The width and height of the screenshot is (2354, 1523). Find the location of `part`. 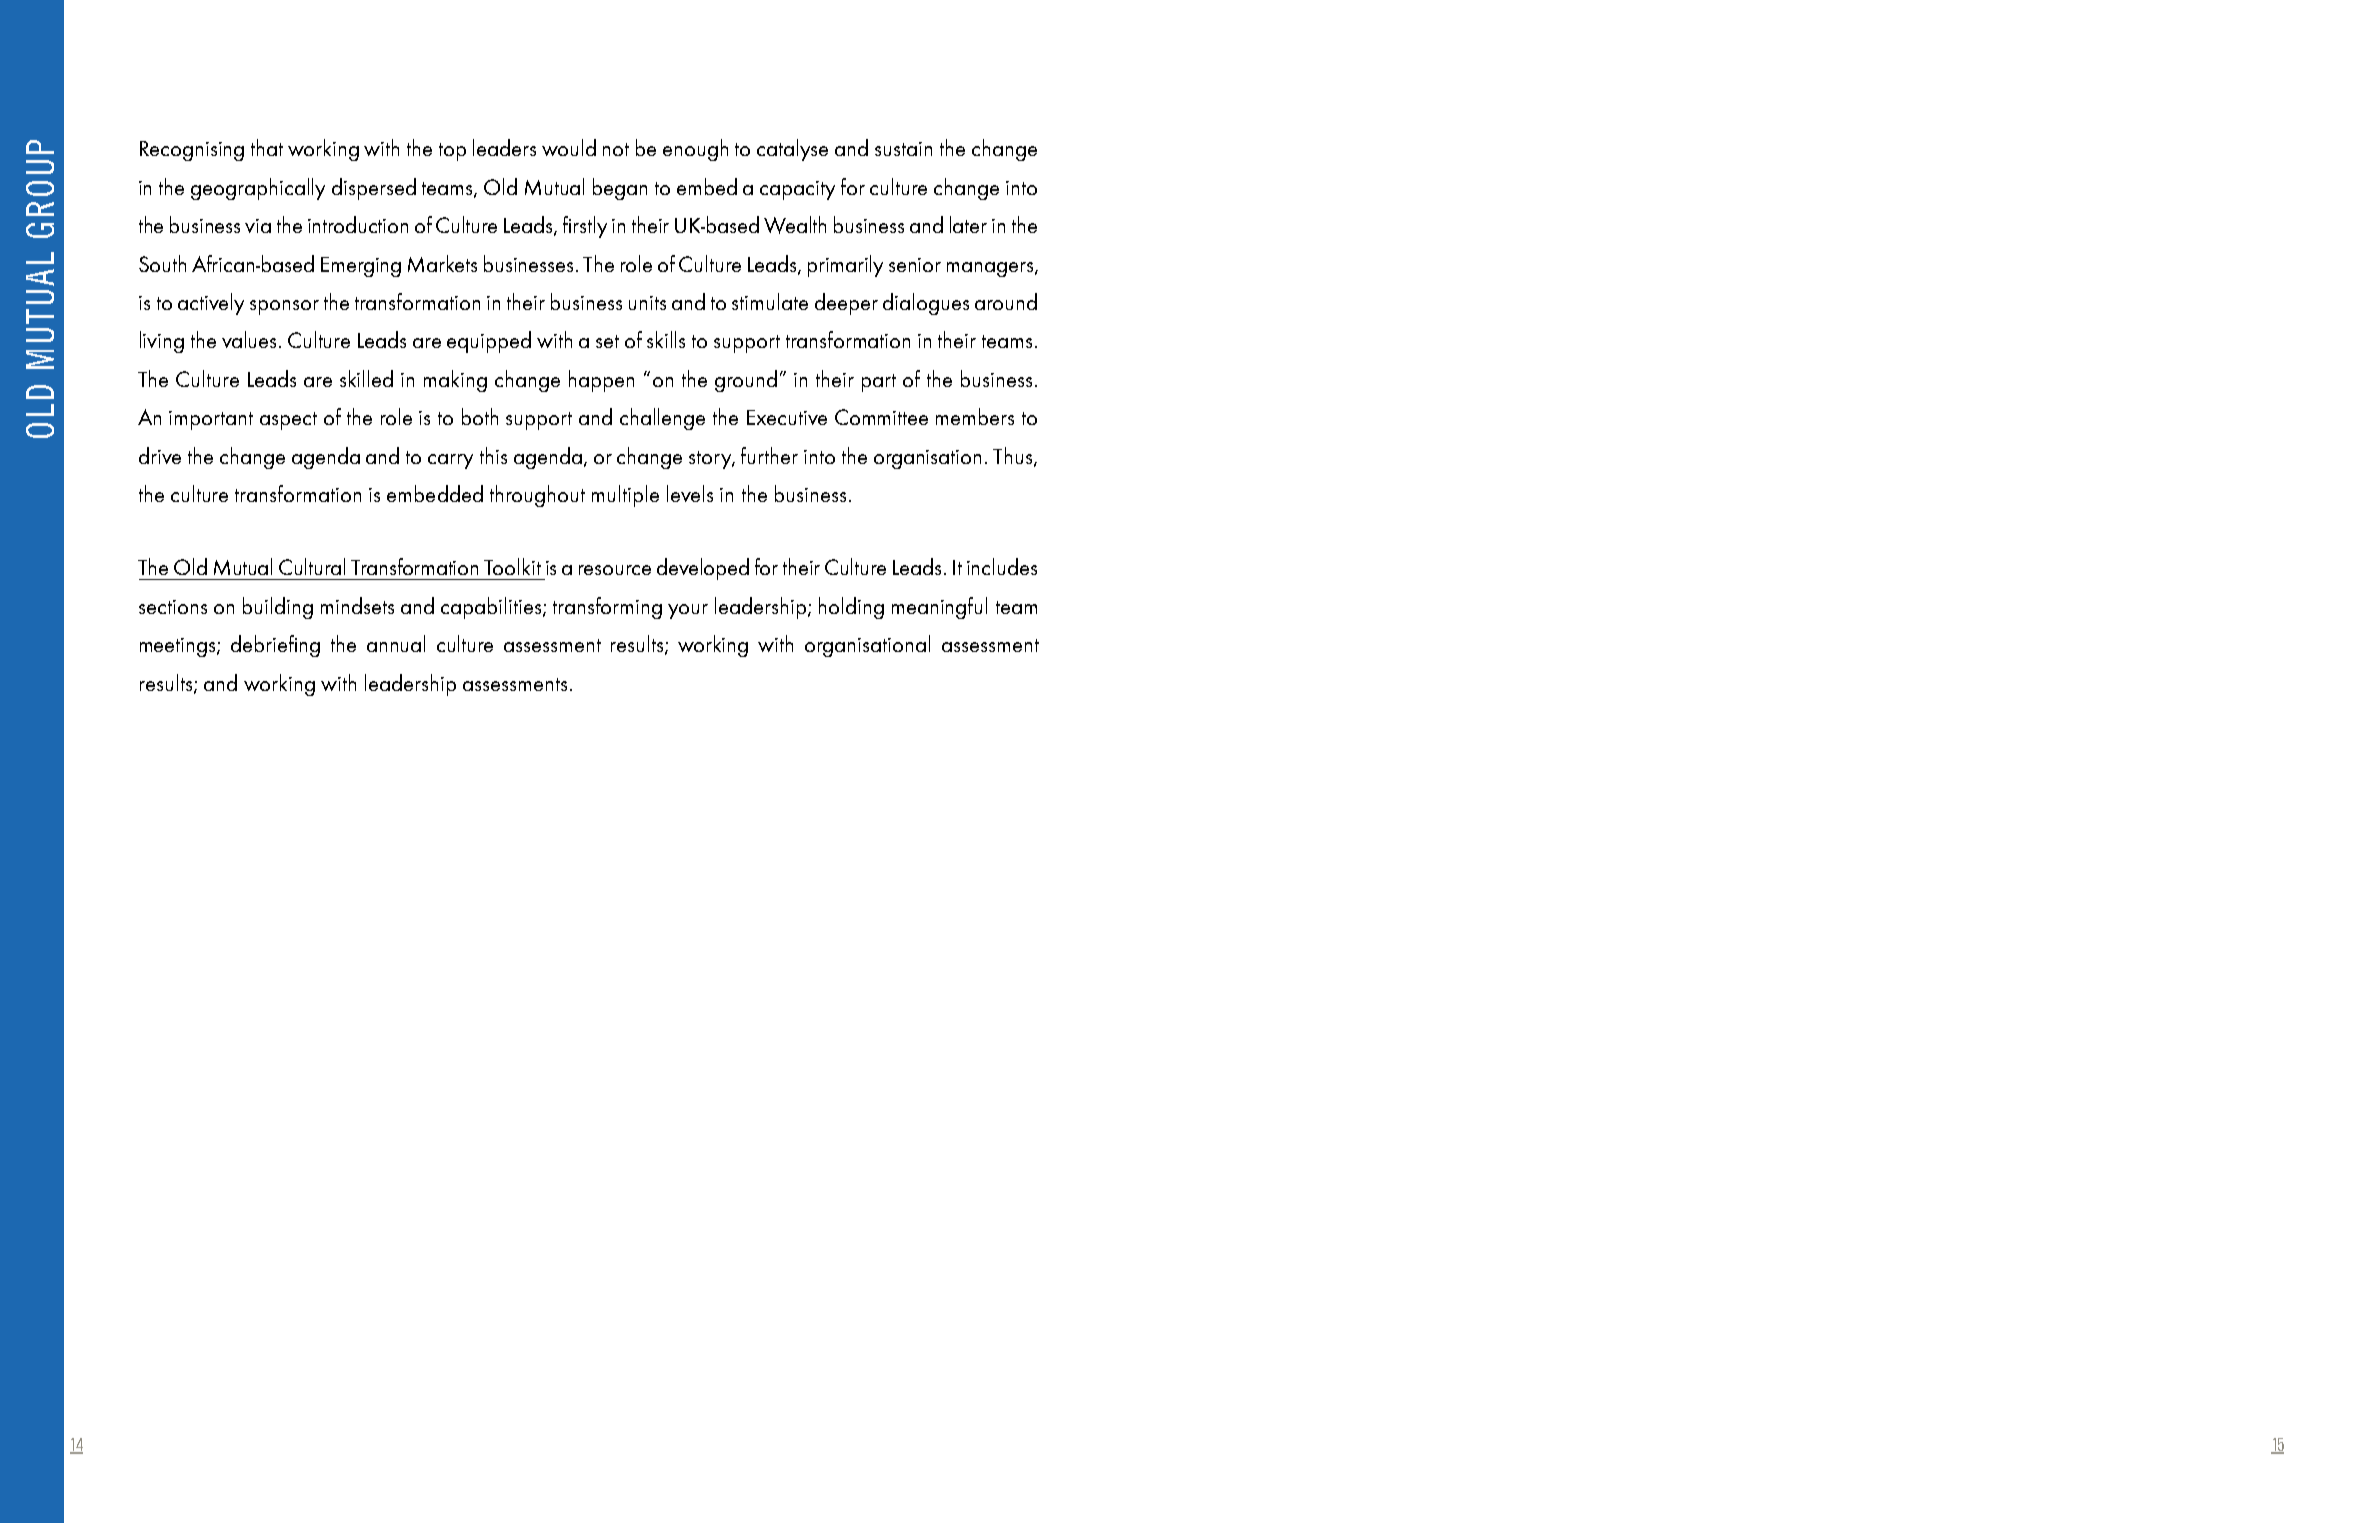

part is located at coordinates (879, 383).
